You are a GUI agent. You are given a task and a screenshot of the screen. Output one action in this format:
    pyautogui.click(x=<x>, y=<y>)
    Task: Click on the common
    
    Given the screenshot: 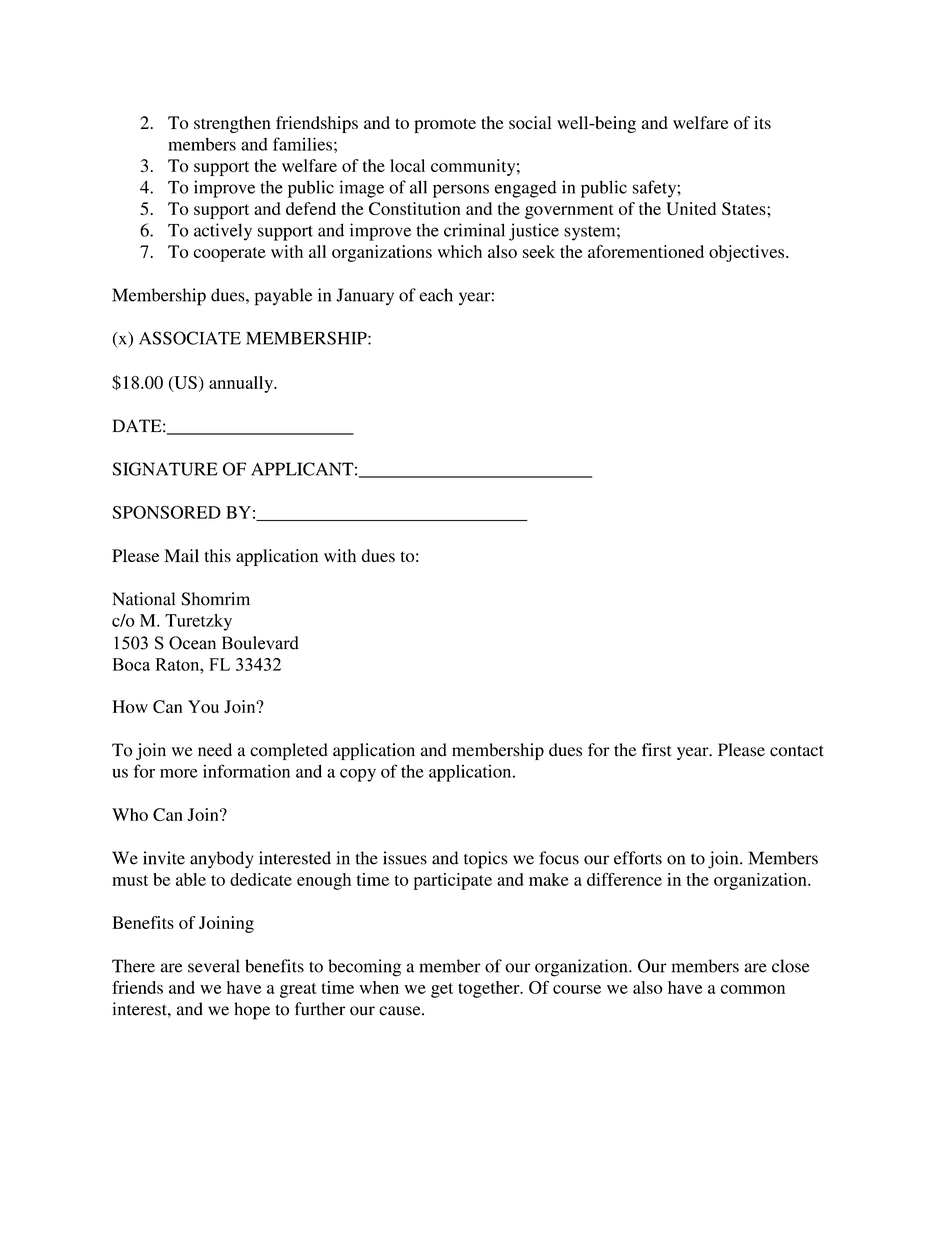 What is the action you would take?
    pyautogui.click(x=753, y=989)
